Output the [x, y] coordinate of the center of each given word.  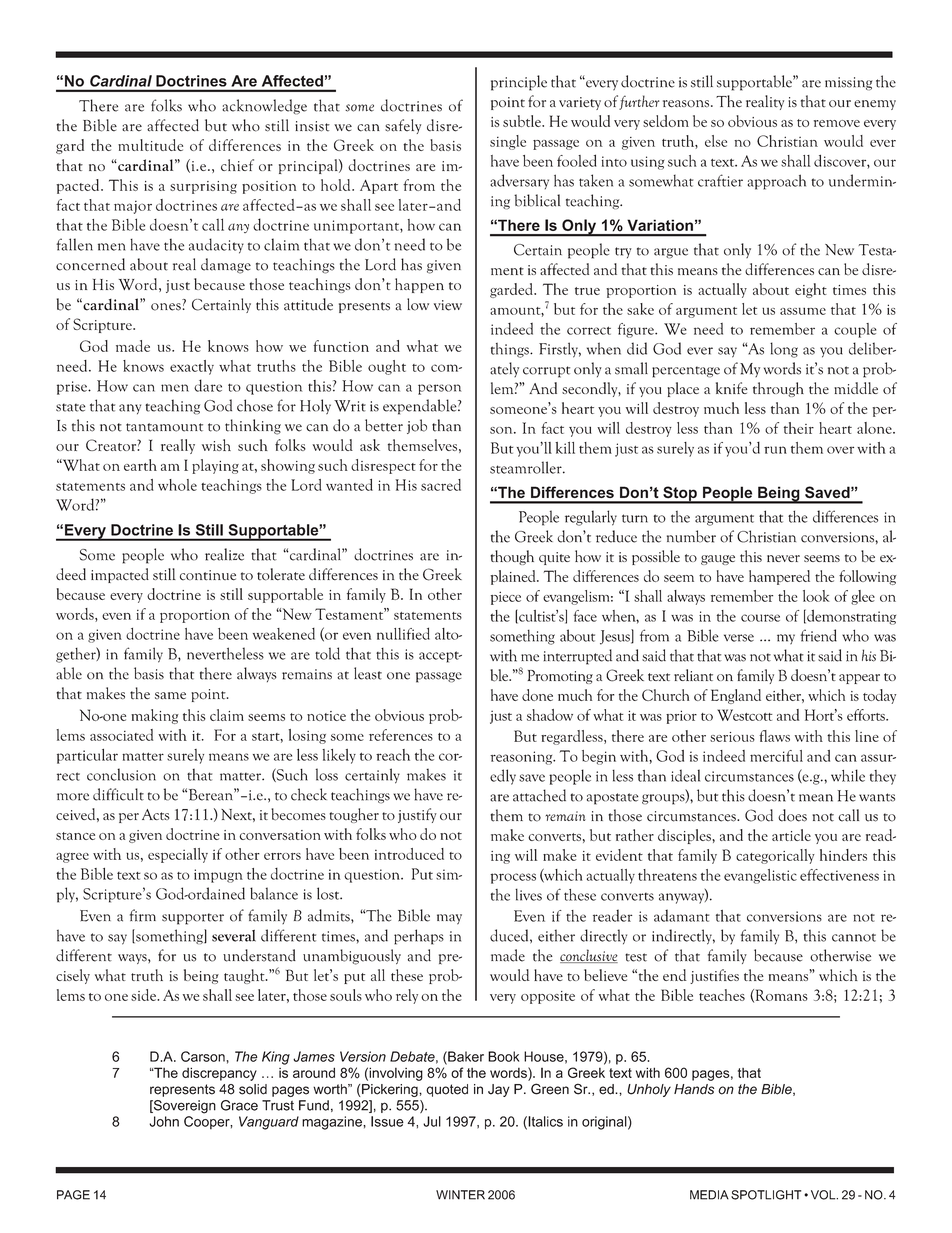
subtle [523, 121]
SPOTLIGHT [766, 1195]
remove [837, 123]
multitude [150, 145]
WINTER [460, 1195]
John [164, 1121]
